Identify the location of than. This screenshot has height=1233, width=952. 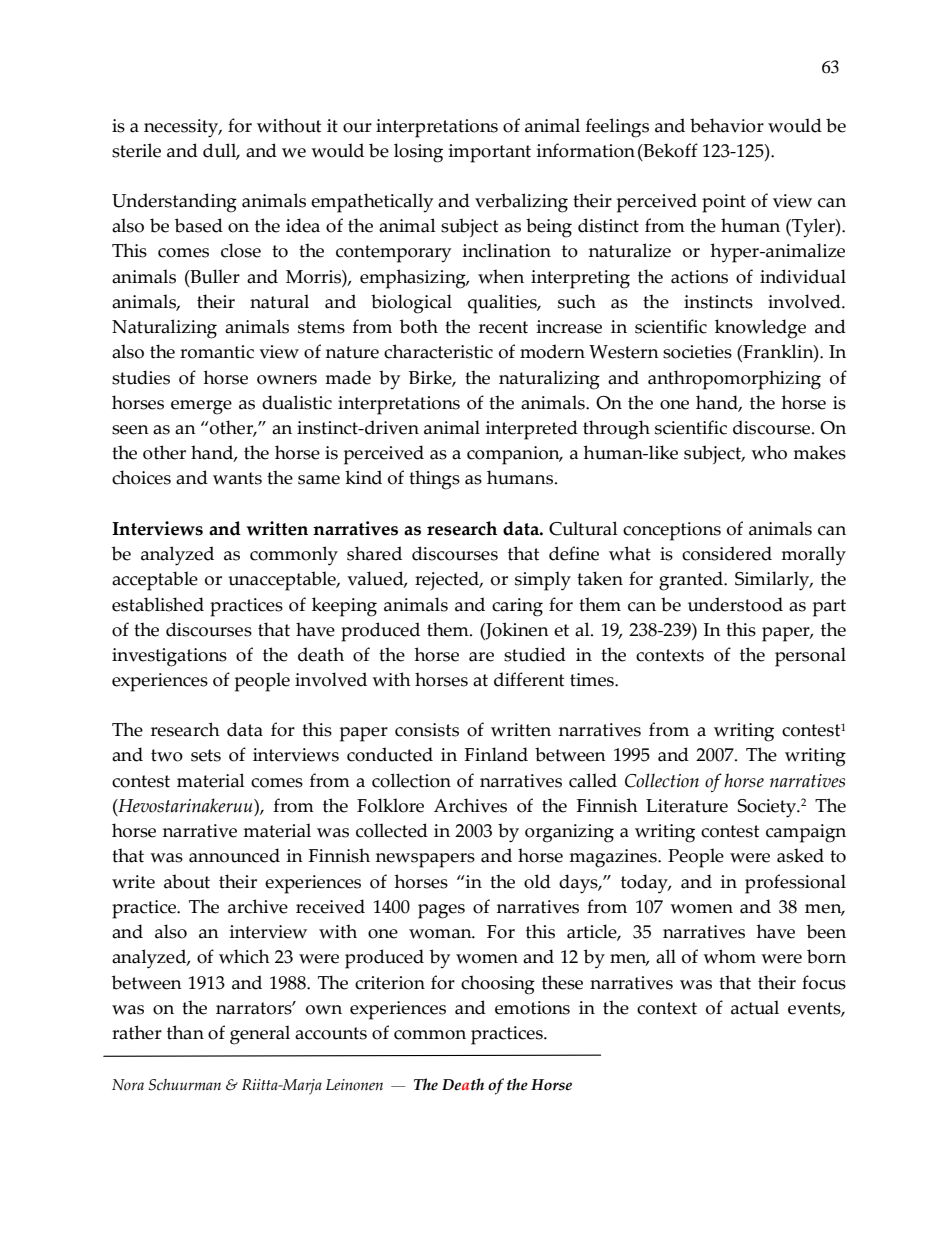
(185, 1032).
